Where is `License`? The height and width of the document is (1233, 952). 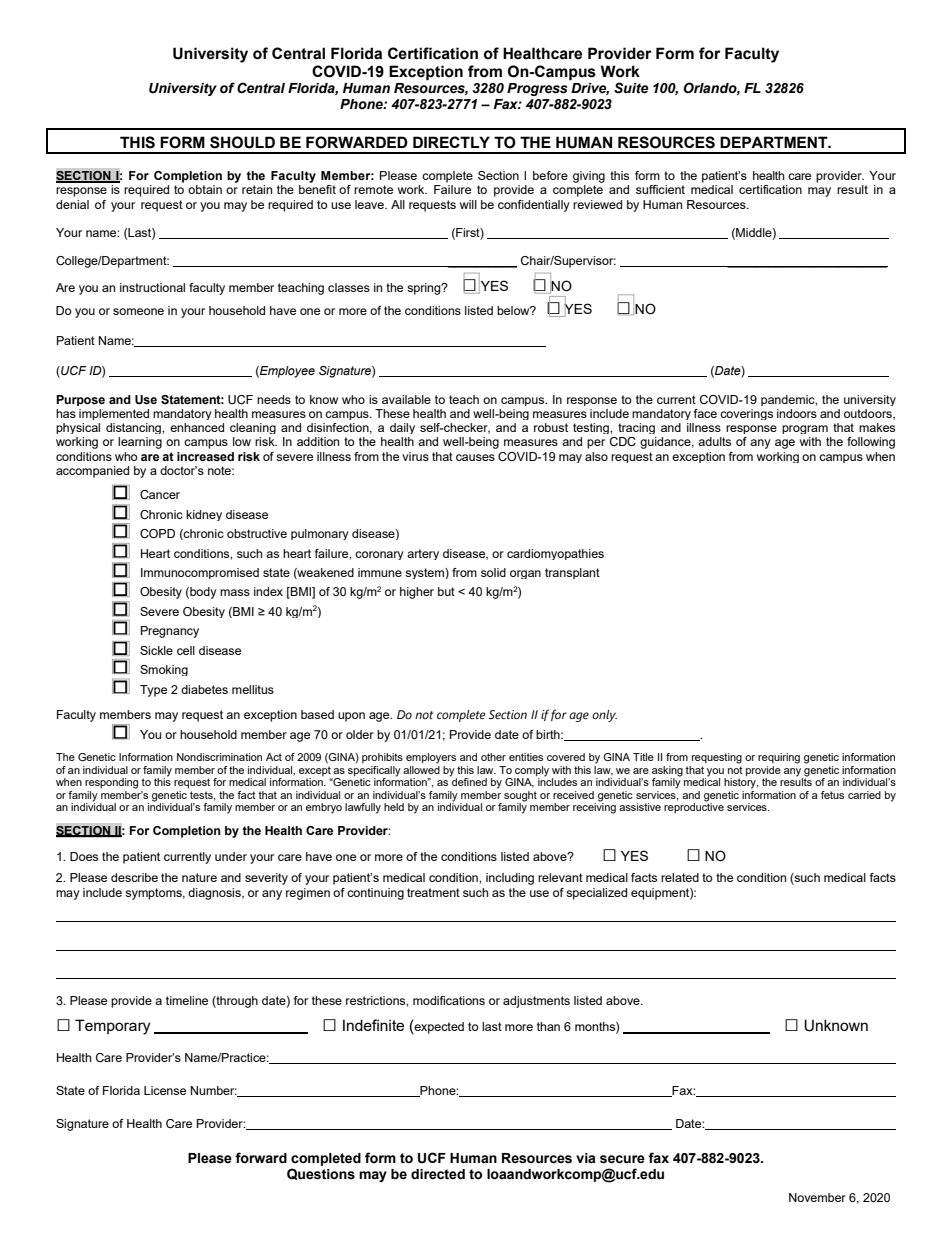 License is located at coordinates (165, 1090).
